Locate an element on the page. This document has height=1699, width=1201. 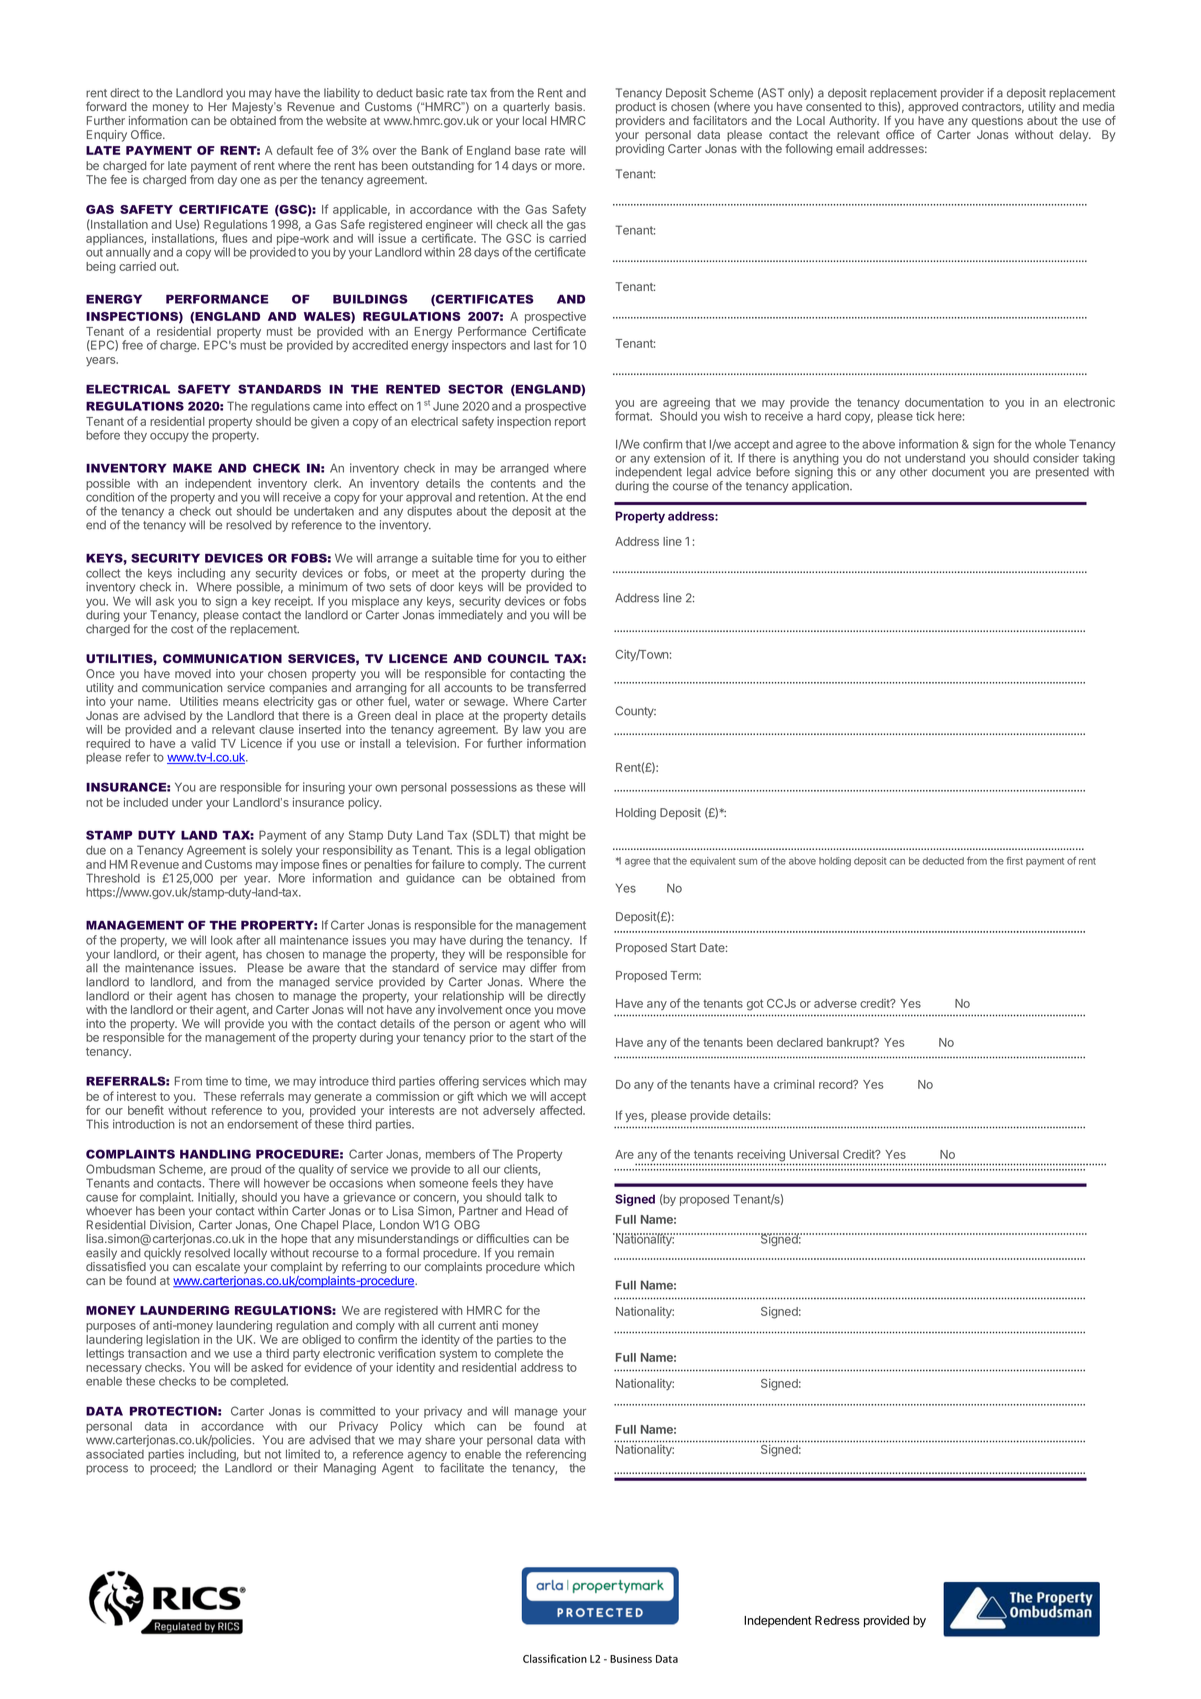
Redress is located at coordinates (837, 1620).
